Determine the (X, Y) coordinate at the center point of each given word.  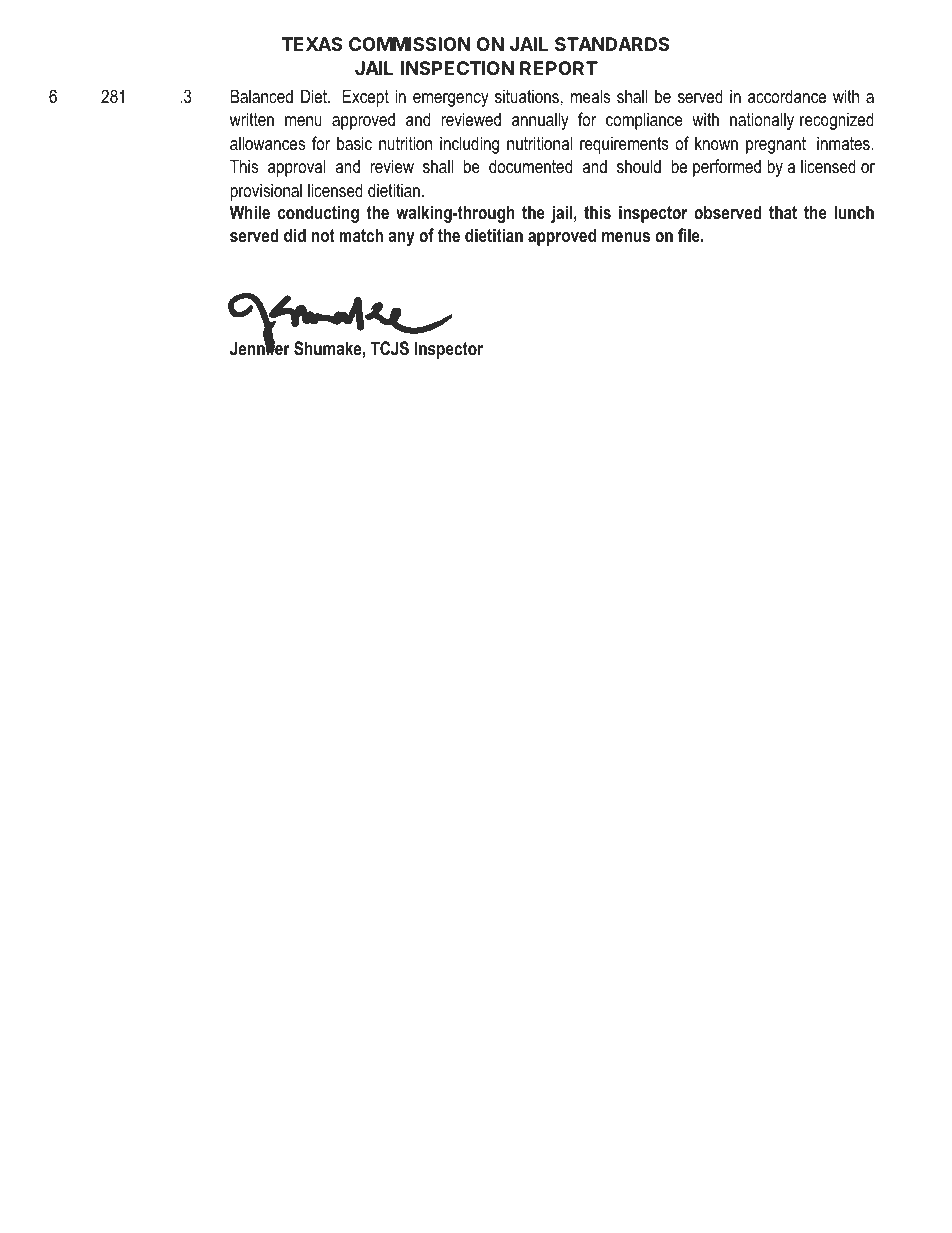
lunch (854, 212)
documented (530, 166)
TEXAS (312, 44)
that (783, 212)
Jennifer (260, 348)
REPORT (559, 68)
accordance (787, 96)
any (402, 239)
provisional (266, 192)
